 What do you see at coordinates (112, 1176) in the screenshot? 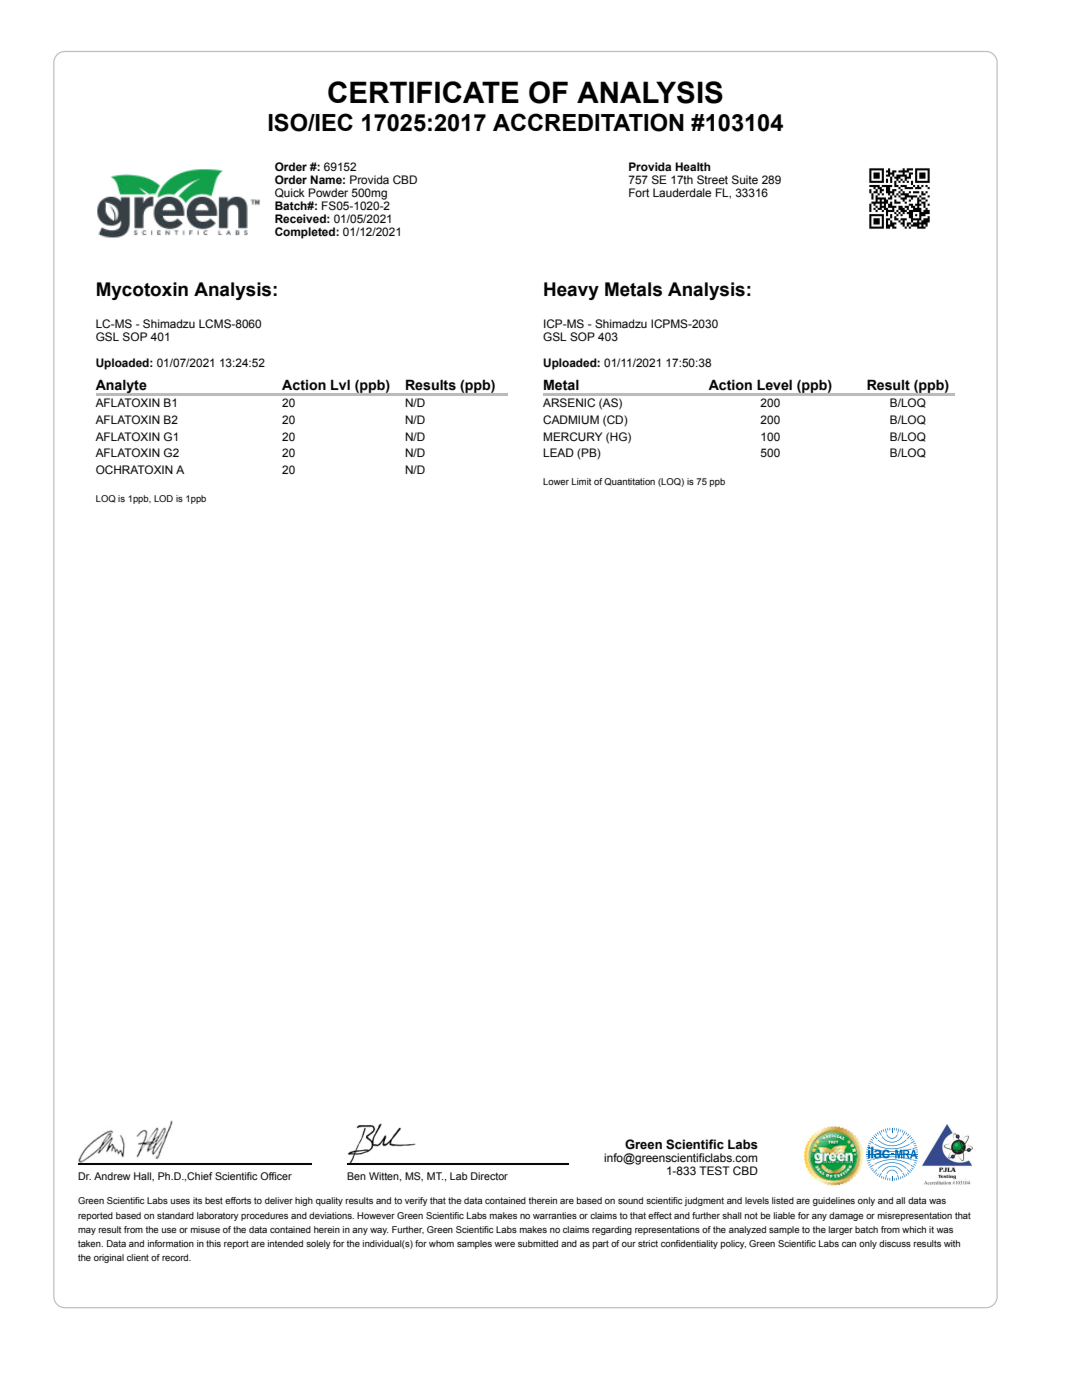
I see `Andrew` at bounding box center [112, 1176].
